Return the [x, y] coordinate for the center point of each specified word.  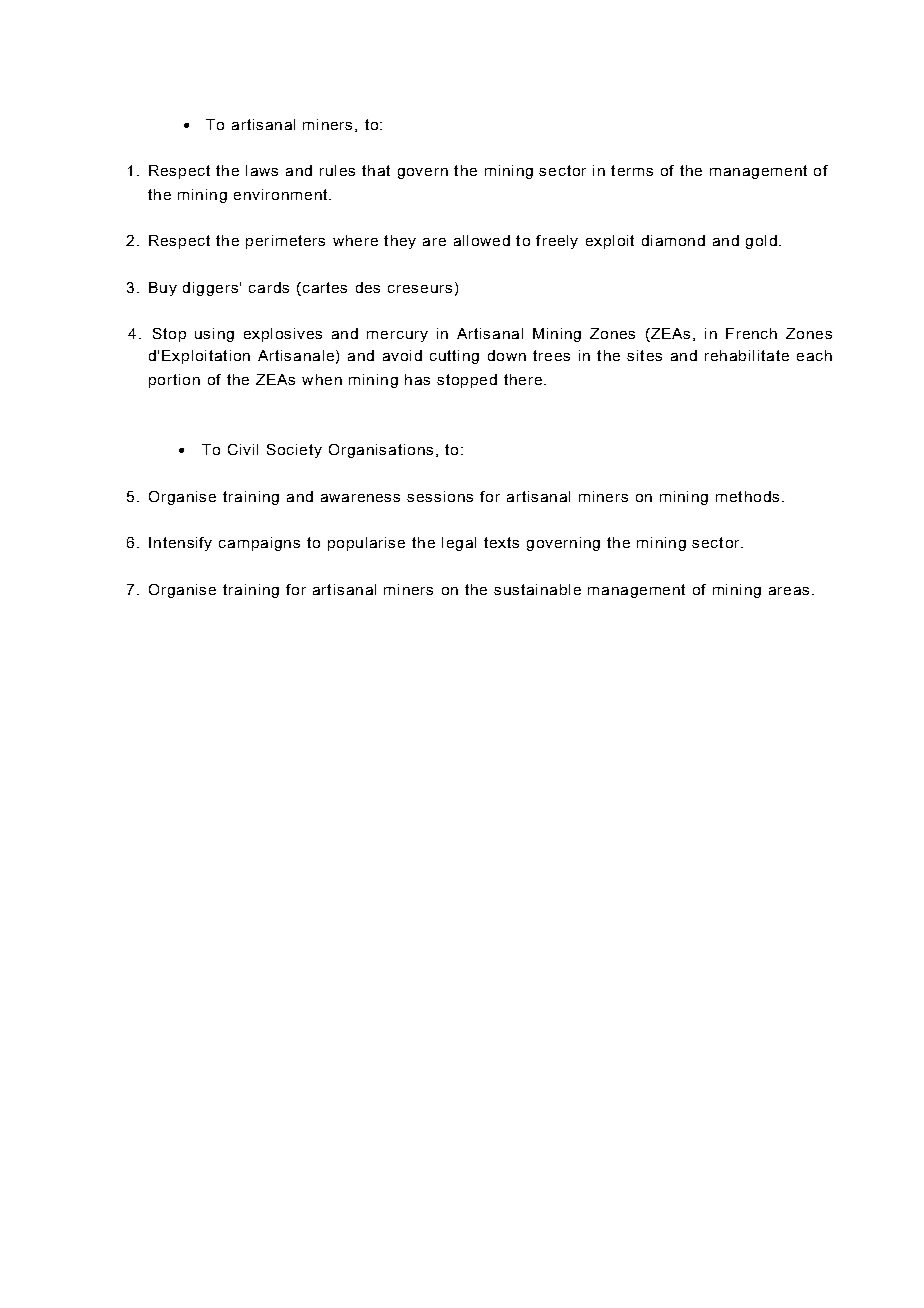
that [376, 170]
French [751, 333]
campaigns [259, 544]
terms [632, 170]
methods [747, 496]
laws [262, 170]
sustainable [537, 589]
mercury [397, 336]
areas [789, 591]
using [214, 335]
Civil [243, 449]
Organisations [381, 451]
